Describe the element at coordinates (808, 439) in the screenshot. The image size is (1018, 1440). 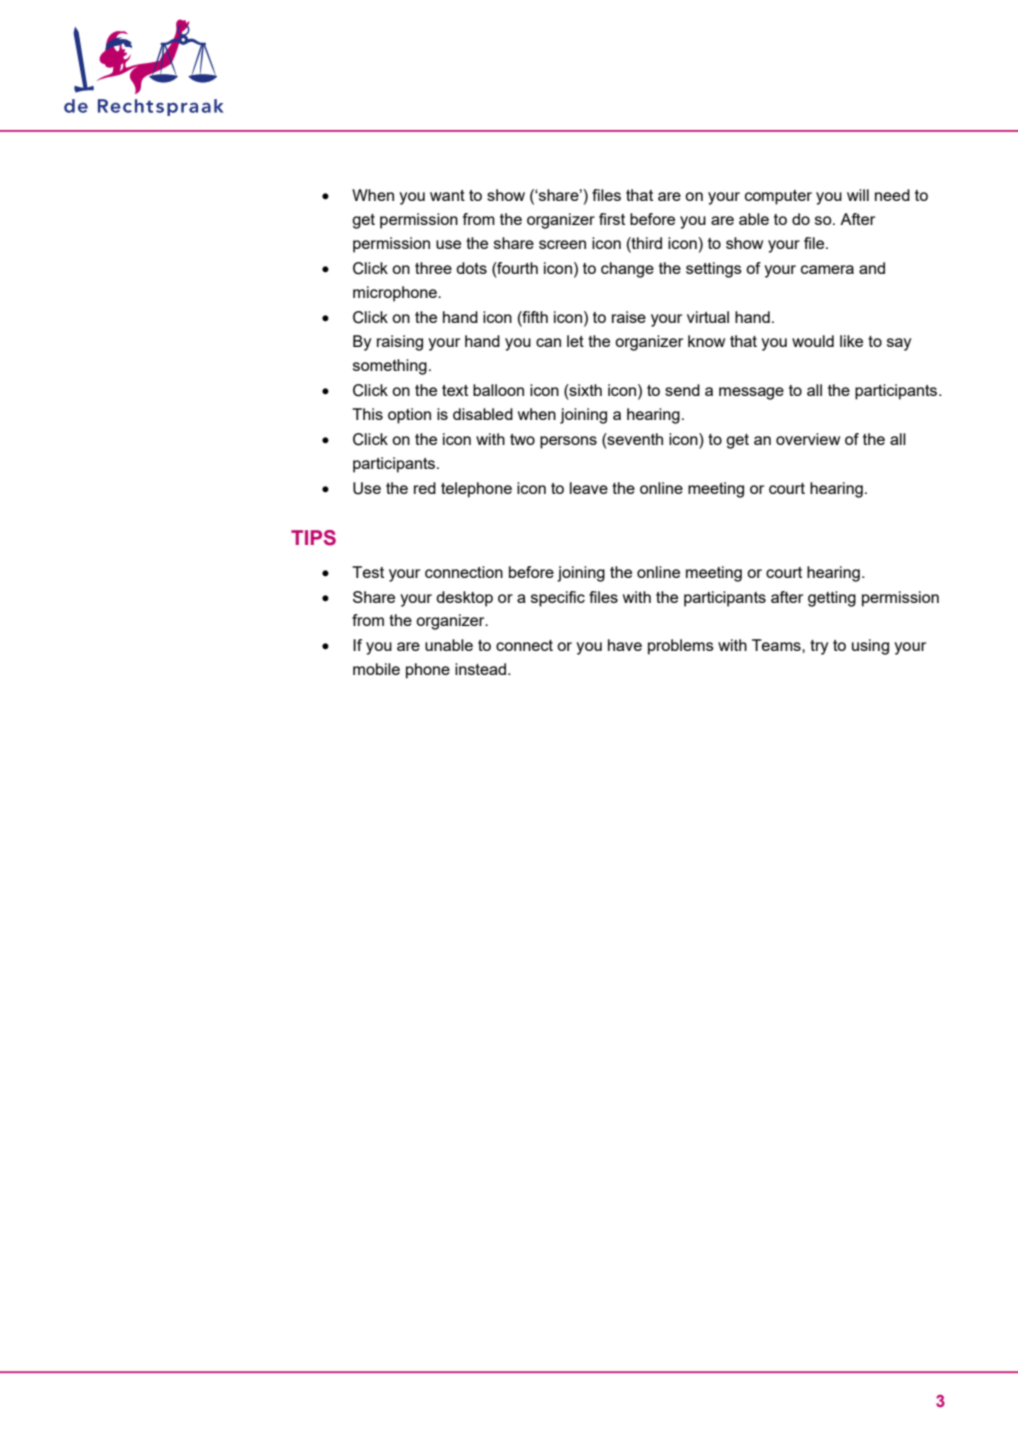
I see `overview` at that location.
